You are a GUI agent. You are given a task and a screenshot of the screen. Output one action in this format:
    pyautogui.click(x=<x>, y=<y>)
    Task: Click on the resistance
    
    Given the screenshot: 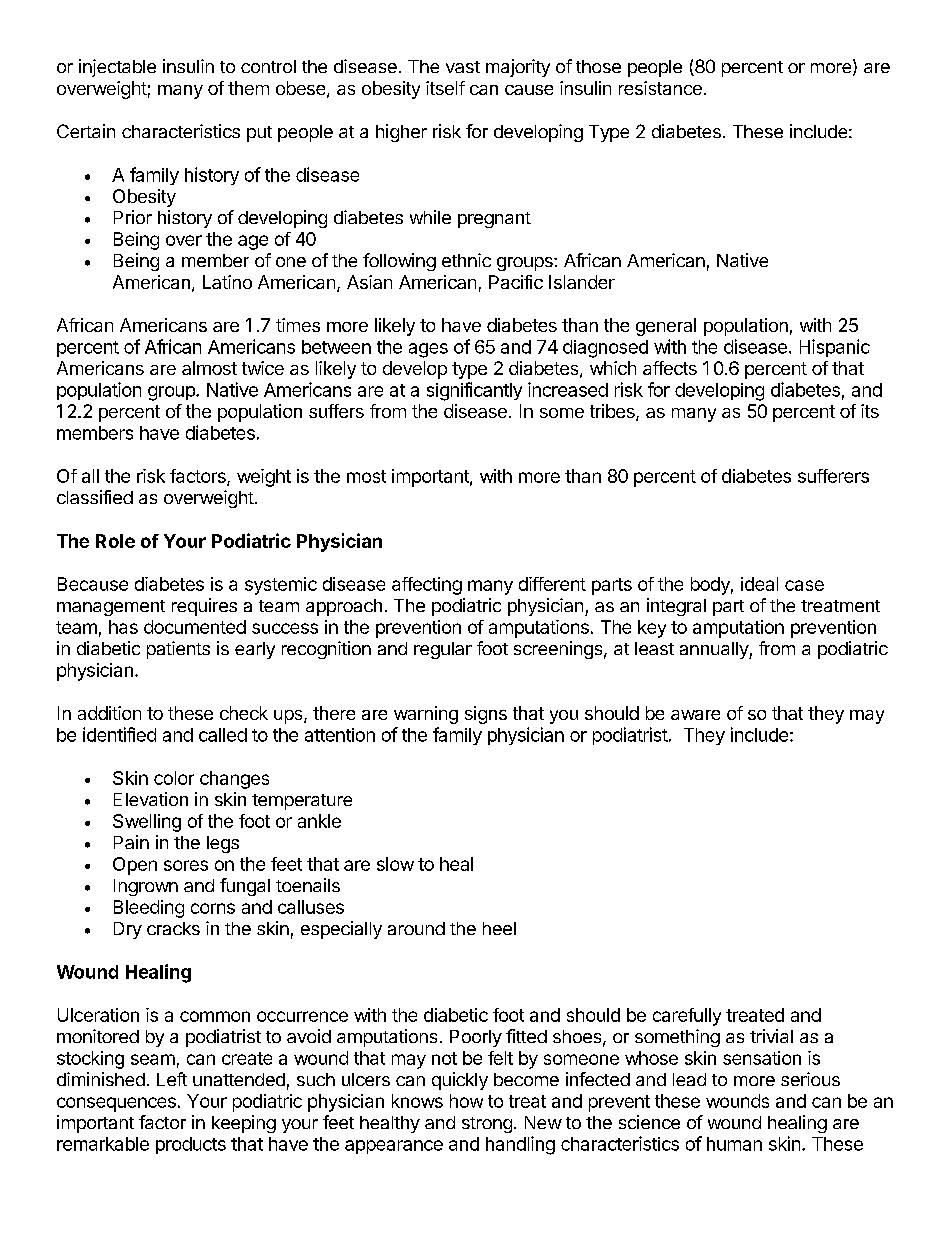 What is the action you would take?
    pyautogui.click(x=660, y=88)
